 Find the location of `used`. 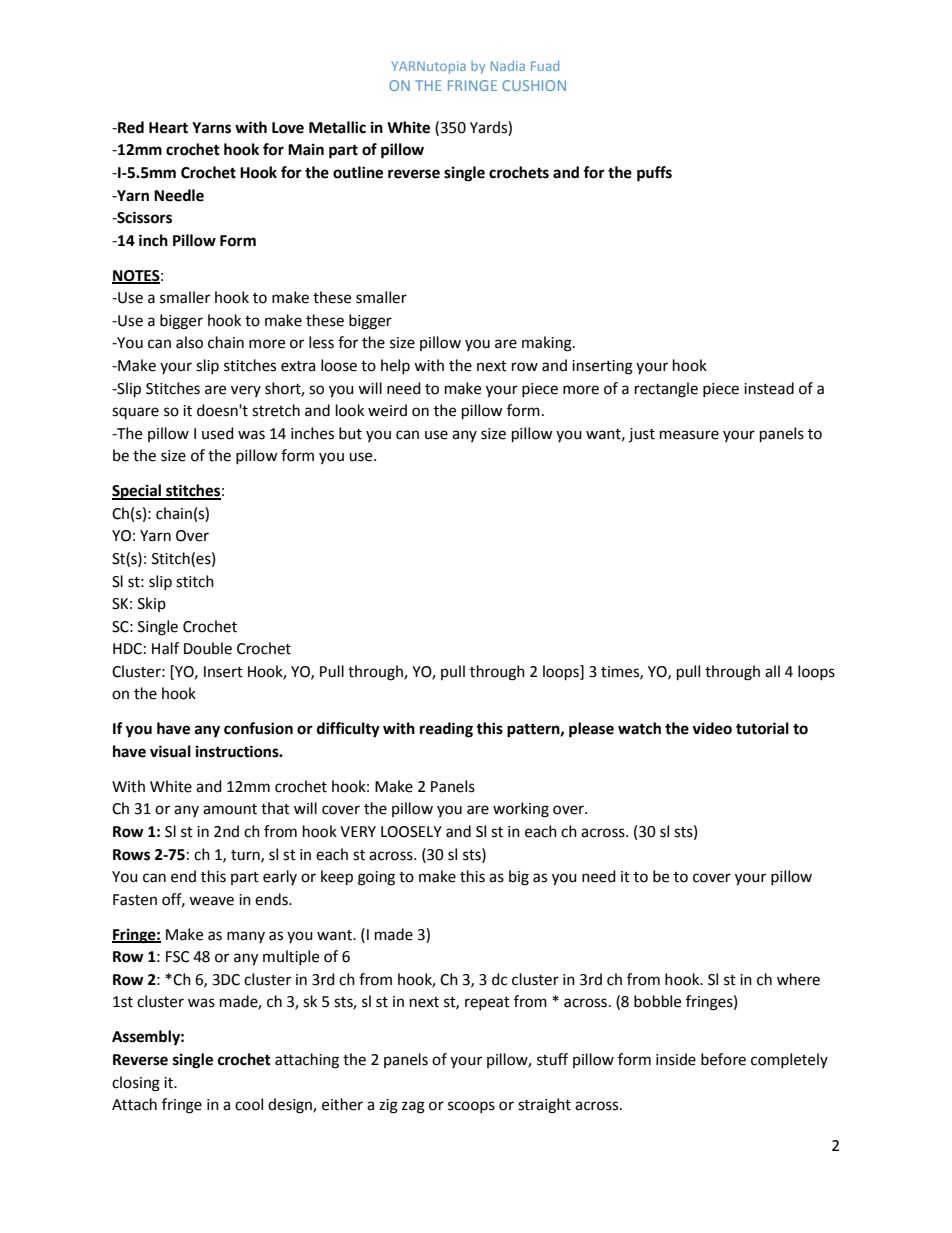

used is located at coordinates (218, 433).
